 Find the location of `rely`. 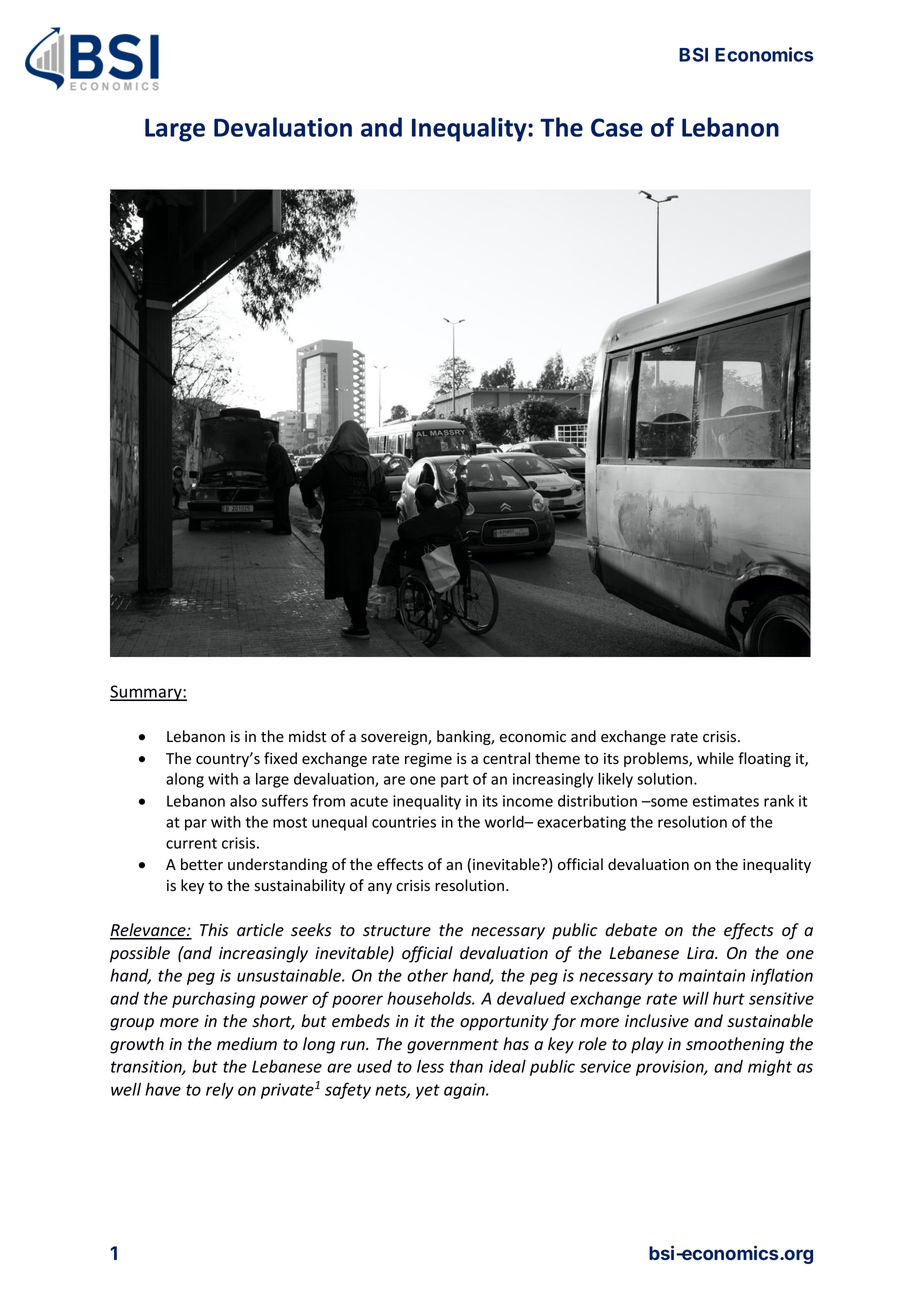

rely is located at coordinates (220, 1091).
